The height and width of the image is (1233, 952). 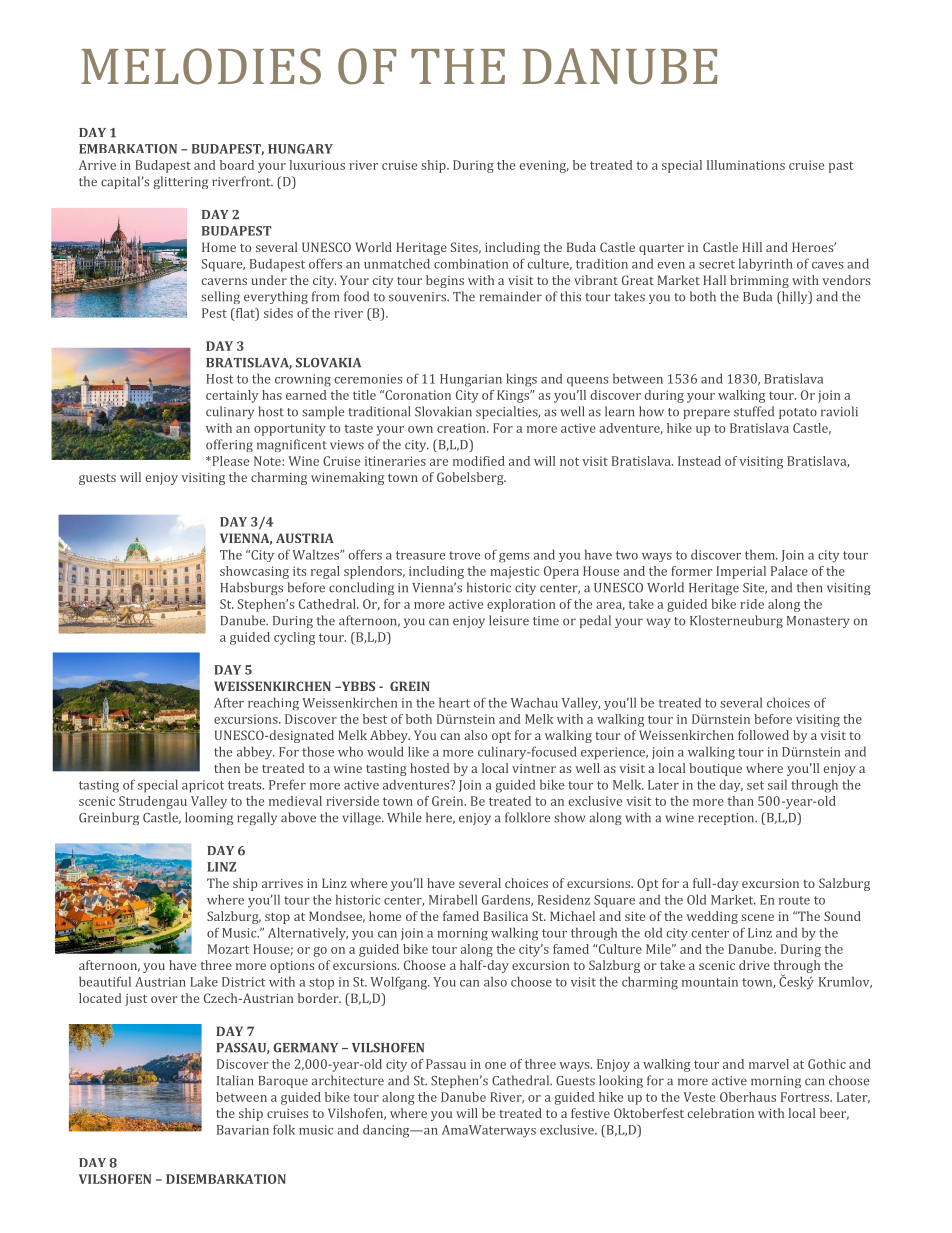 I want to click on reception, so click(x=727, y=819).
